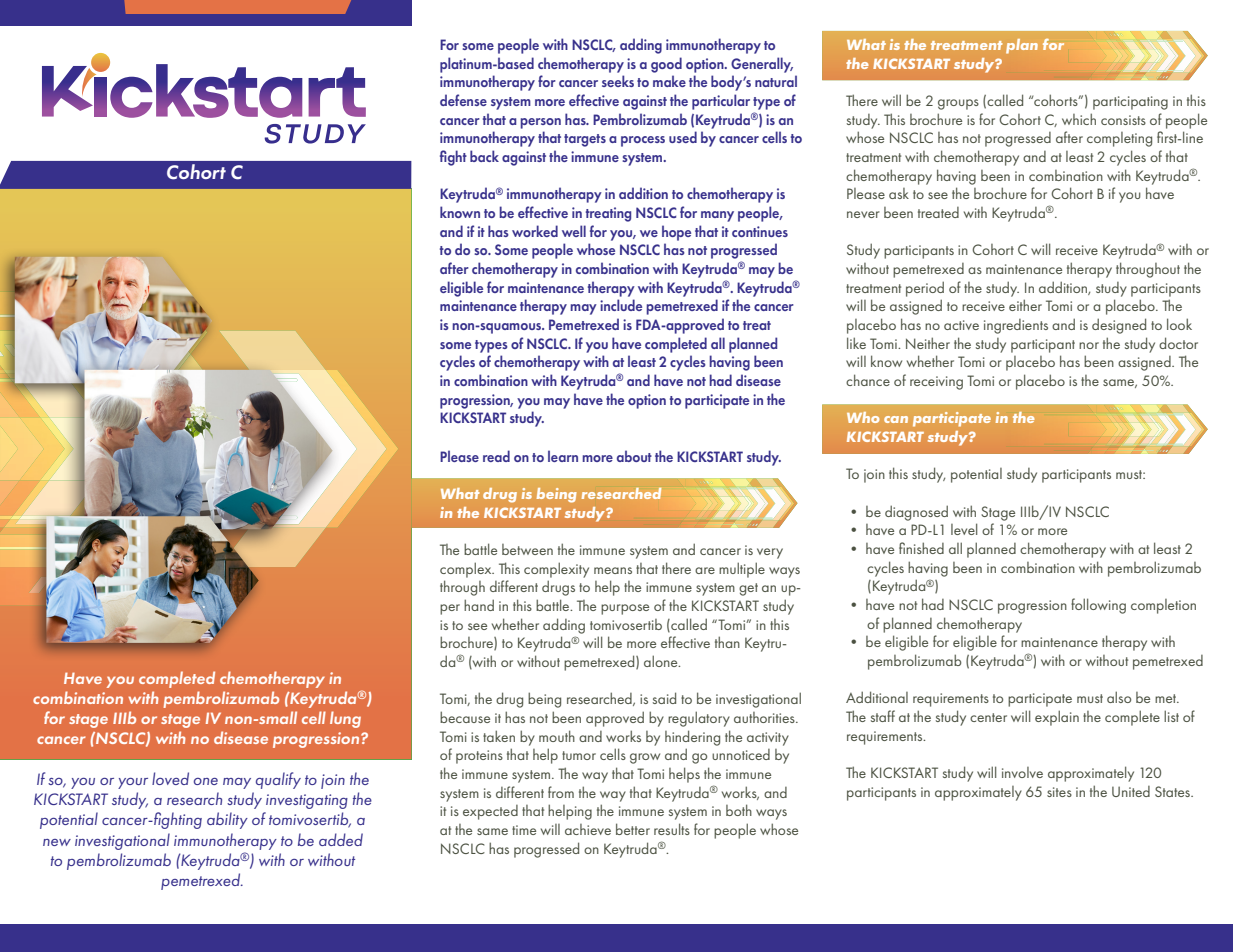 The width and height of the screenshot is (1233, 952). Describe the element at coordinates (625, 609) in the screenshot. I see `purpose` at that location.
